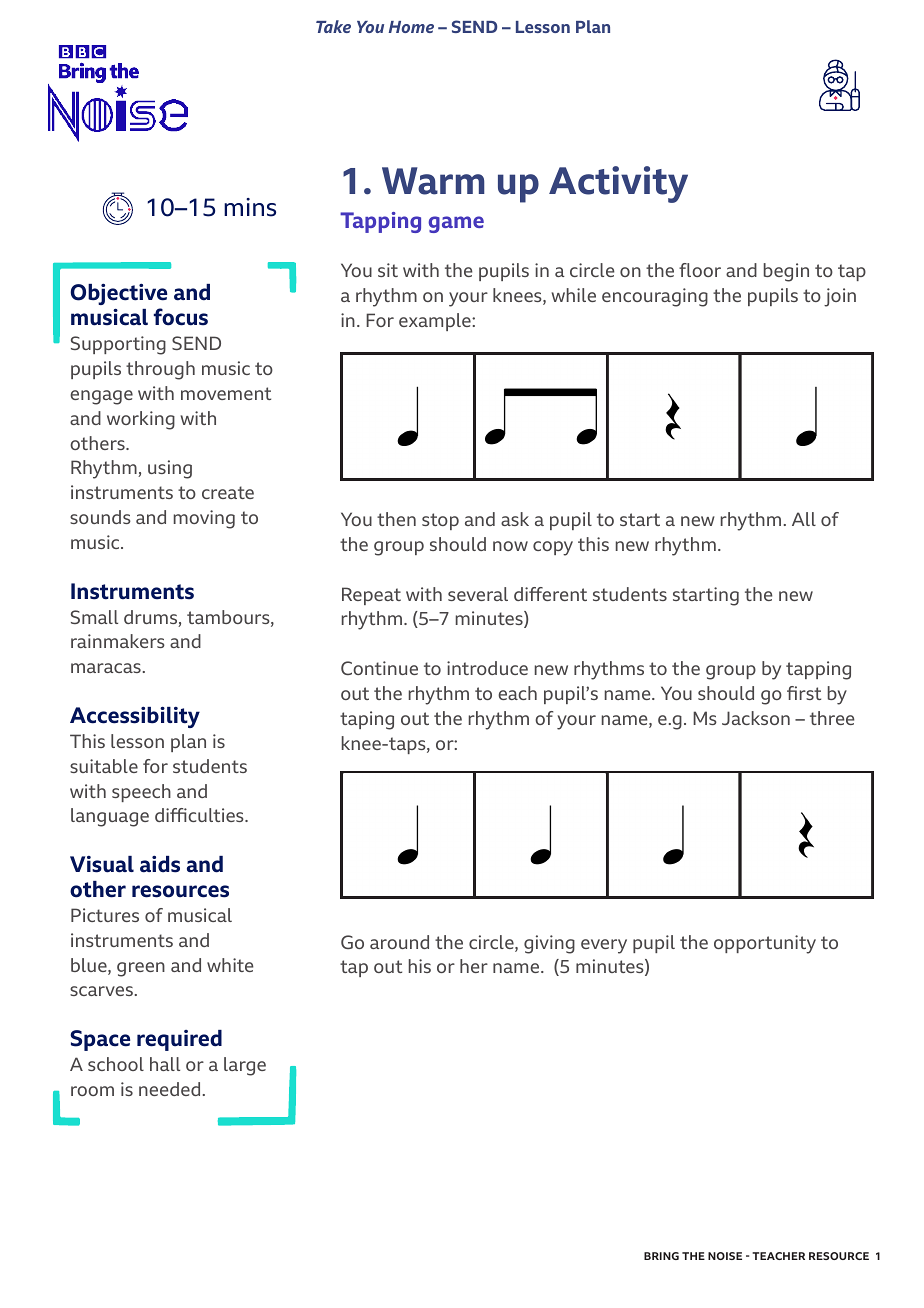  Describe the element at coordinates (333, 26) in the screenshot. I see `Take` at that location.
